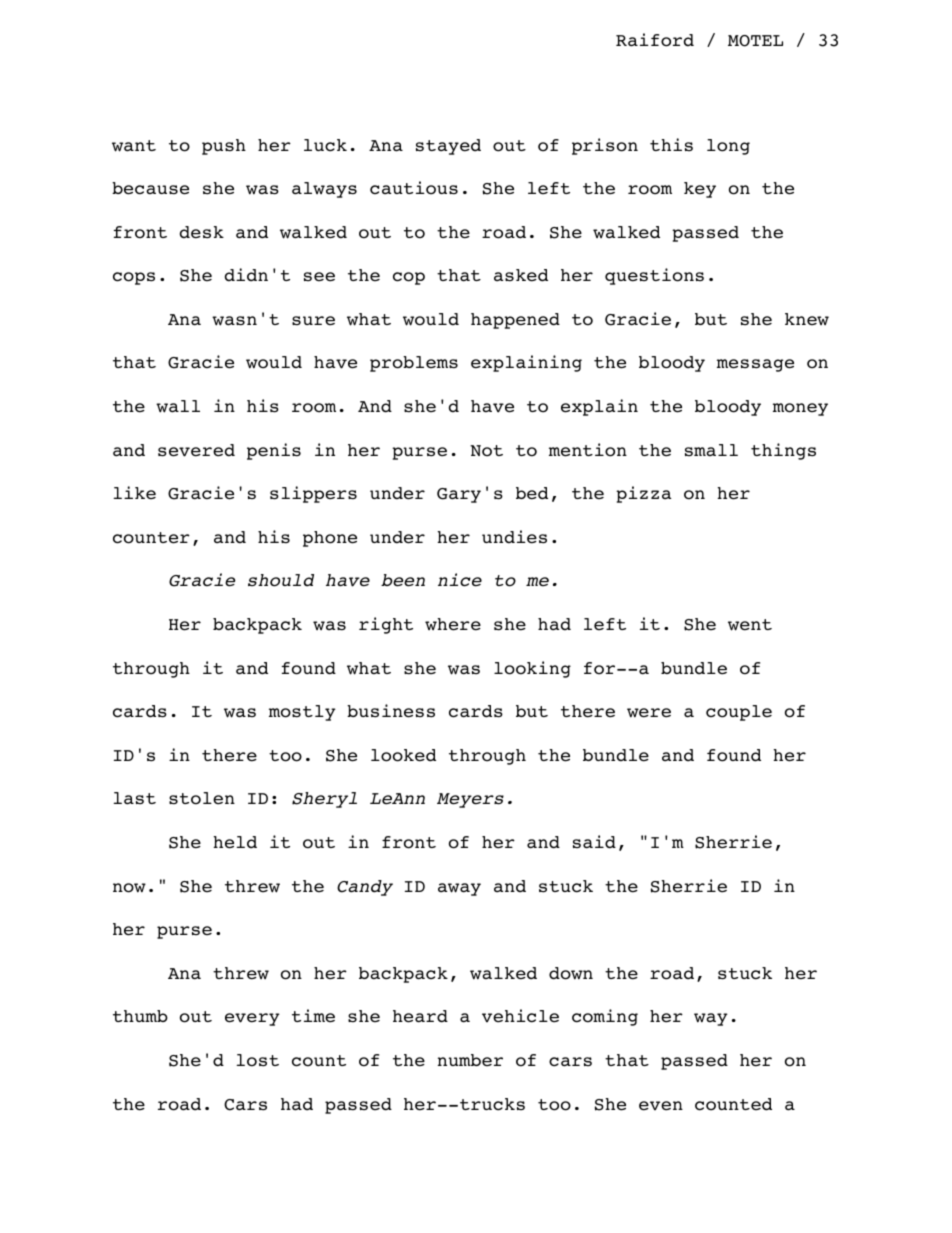  What do you see at coordinates (448, 147) in the page?
I see `stayed` at bounding box center [448, 147].
